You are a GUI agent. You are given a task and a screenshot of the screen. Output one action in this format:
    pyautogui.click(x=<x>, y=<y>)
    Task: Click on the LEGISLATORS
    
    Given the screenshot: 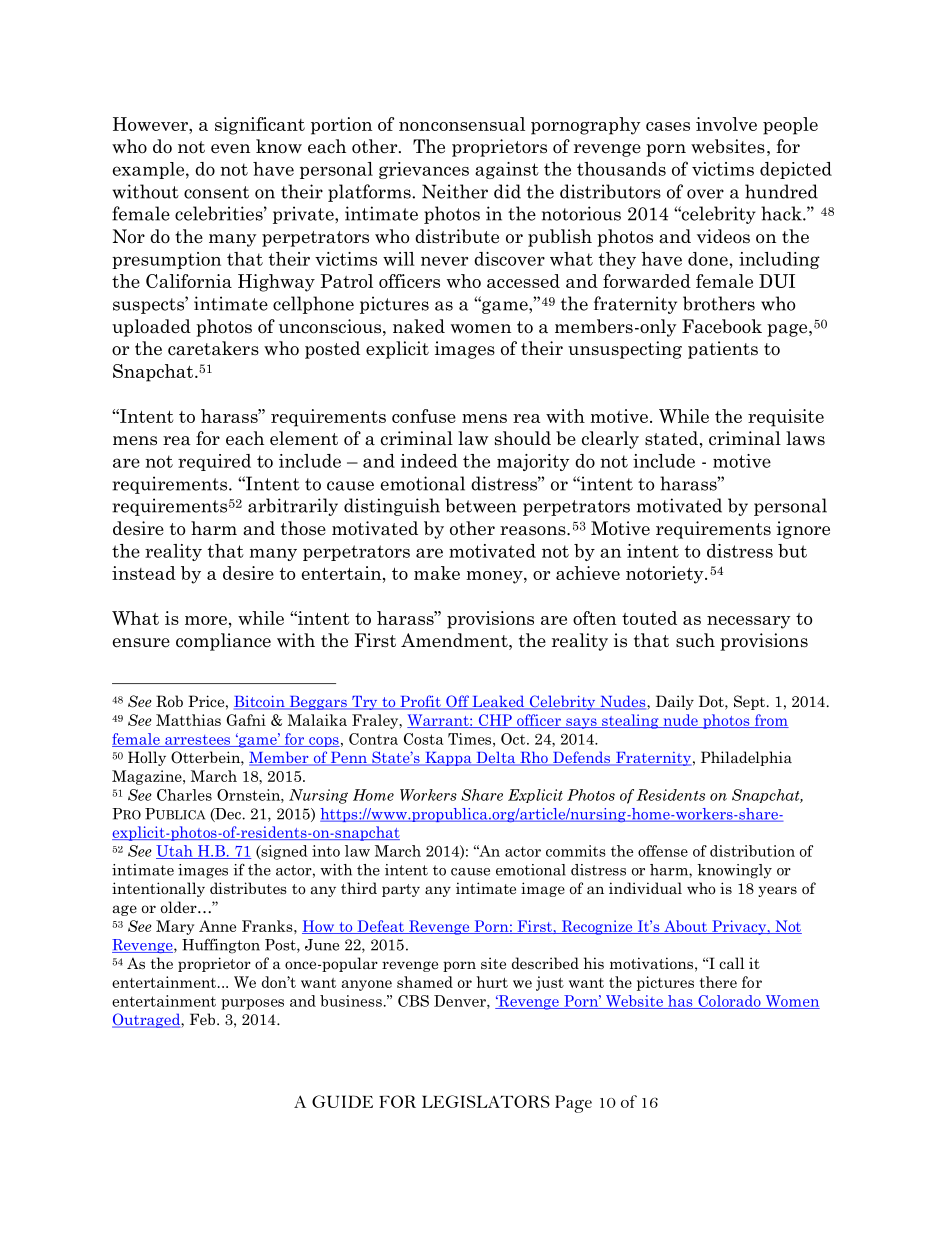 What is the action you would take?
    pyautogui.click(x=486, y=1101)
